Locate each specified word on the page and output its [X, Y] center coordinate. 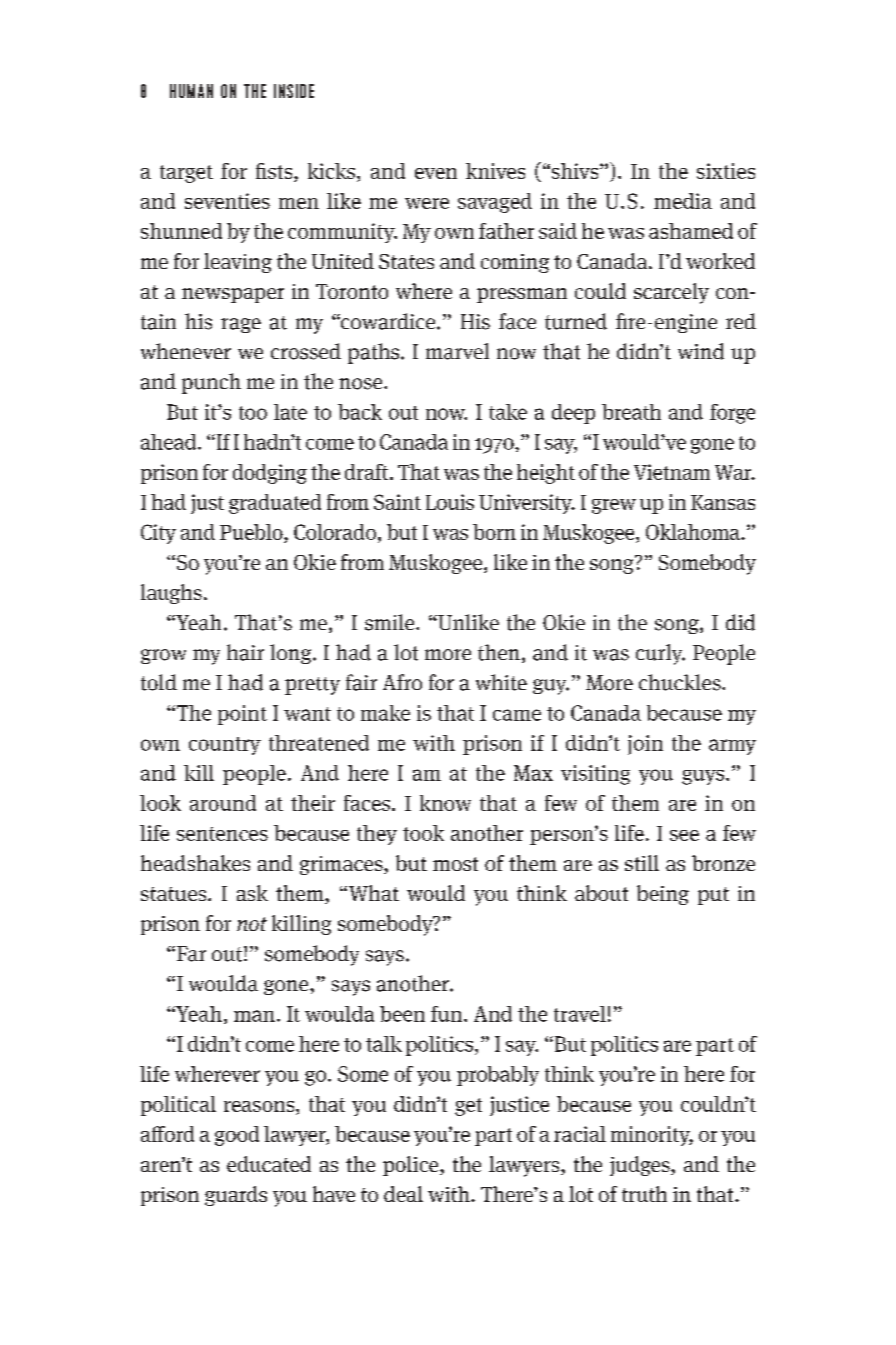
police [412, 1166]
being [663, 895]
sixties [726, 171]
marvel [457, 351]
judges [641, 1166]
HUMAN [191, 91]
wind [701, 351]
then [499, 652]
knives [495, 171]
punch [211, 383]
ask [252, 893]
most [455, 864]
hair [245, 652]
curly [660, 654]
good [237, 1136]
